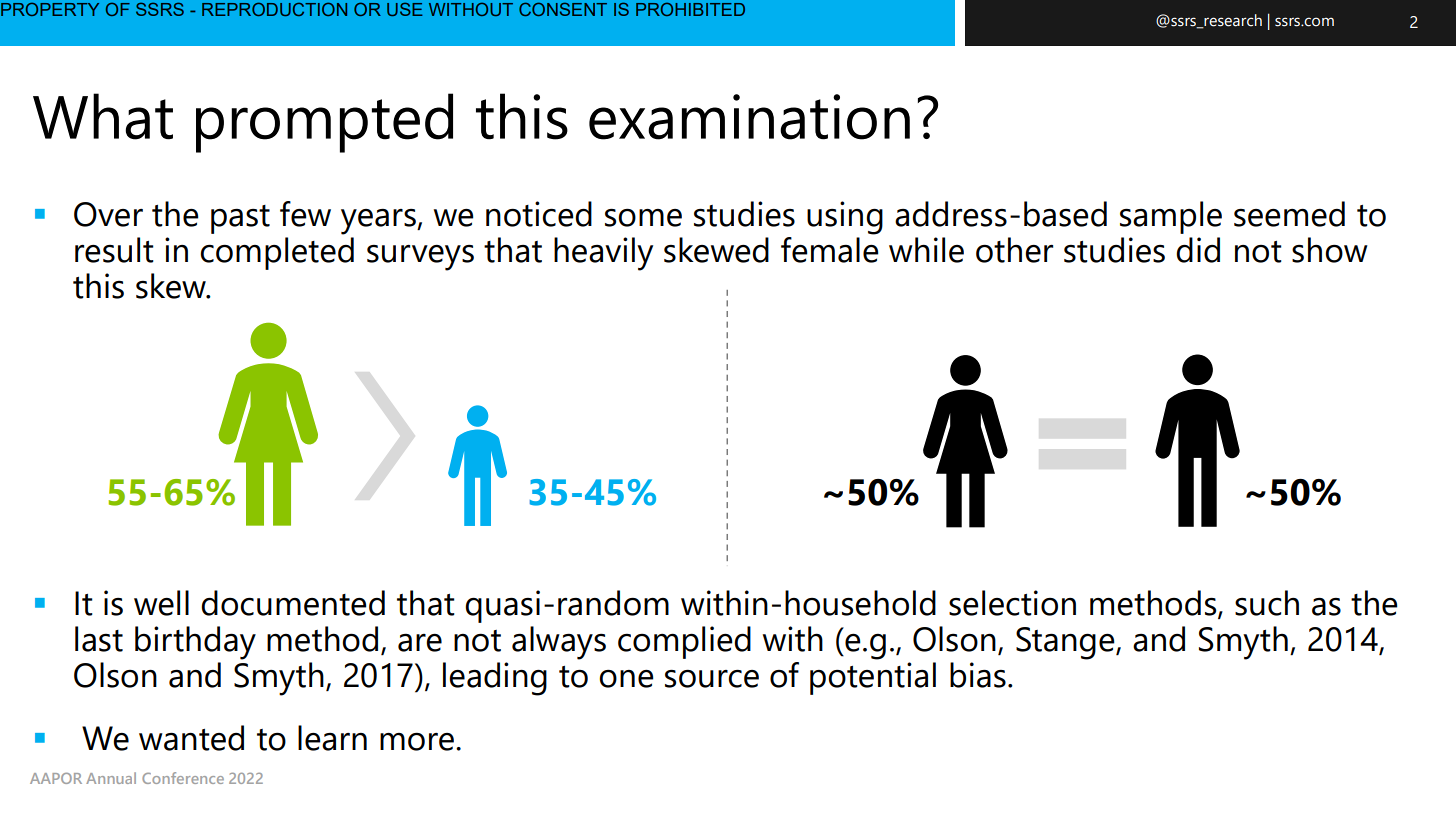 The image size is (1456, 819). What do you see at coordinates (749, 117) in the document?
I see `examination` at bounding box center [749, 117].
